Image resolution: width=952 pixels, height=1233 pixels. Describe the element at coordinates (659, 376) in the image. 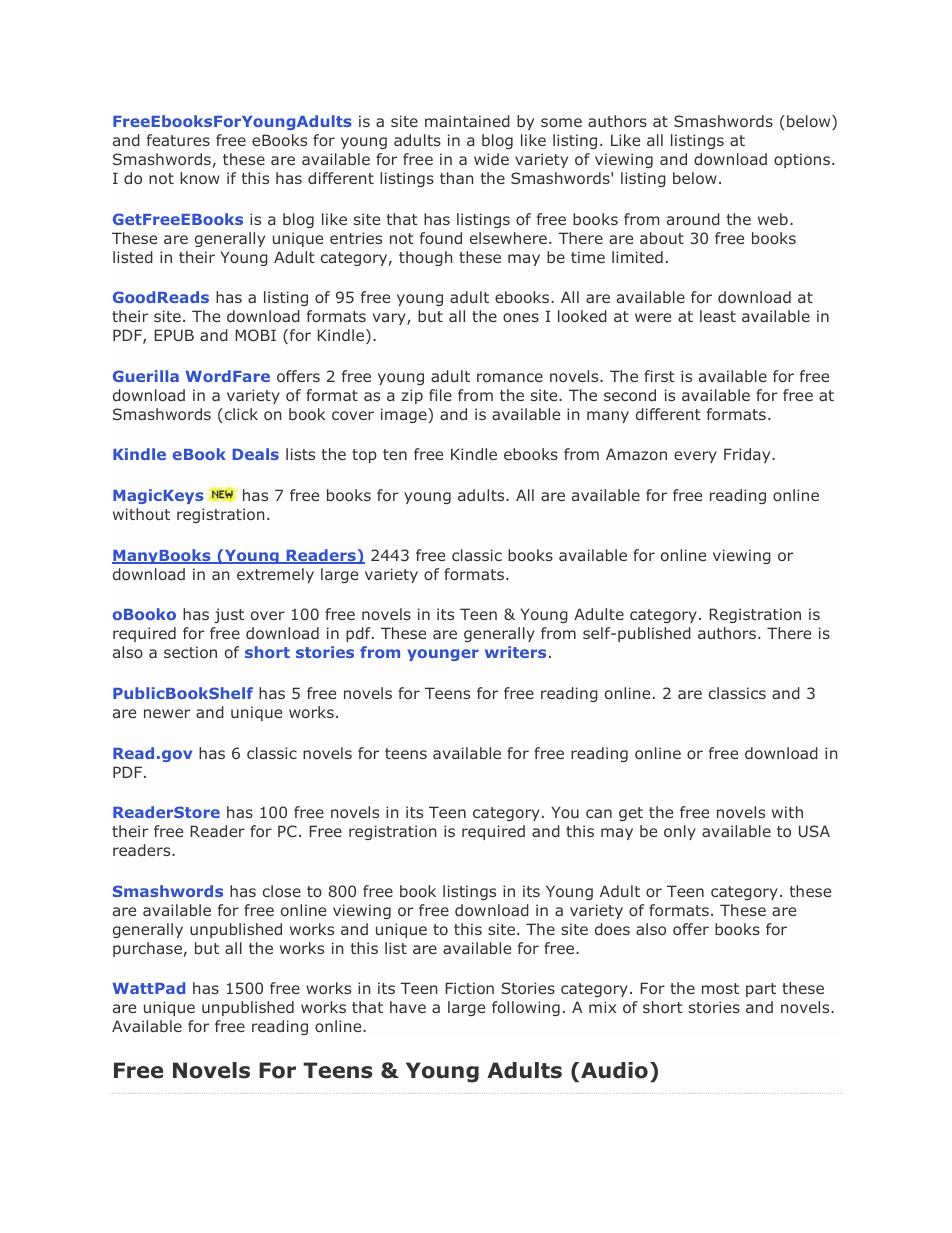

I see `first` at that location.
